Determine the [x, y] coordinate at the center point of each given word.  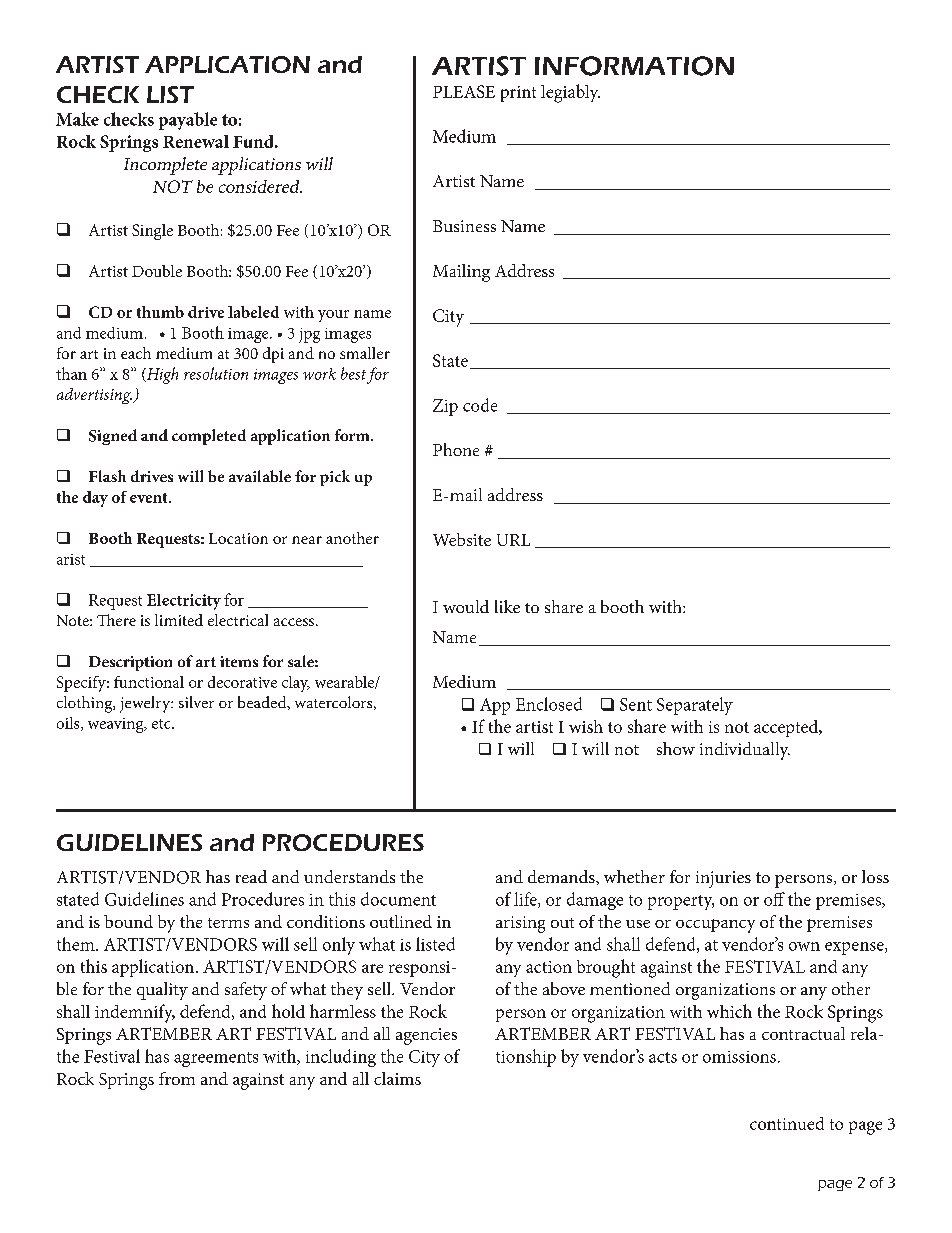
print [518, 94]
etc [162, 724]
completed [209, 437]
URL [513, 540]
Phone [456, 449]
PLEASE [464, 91]
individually [745, 751]
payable [188, 121]
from [177, 1078]
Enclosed [549, 704]
